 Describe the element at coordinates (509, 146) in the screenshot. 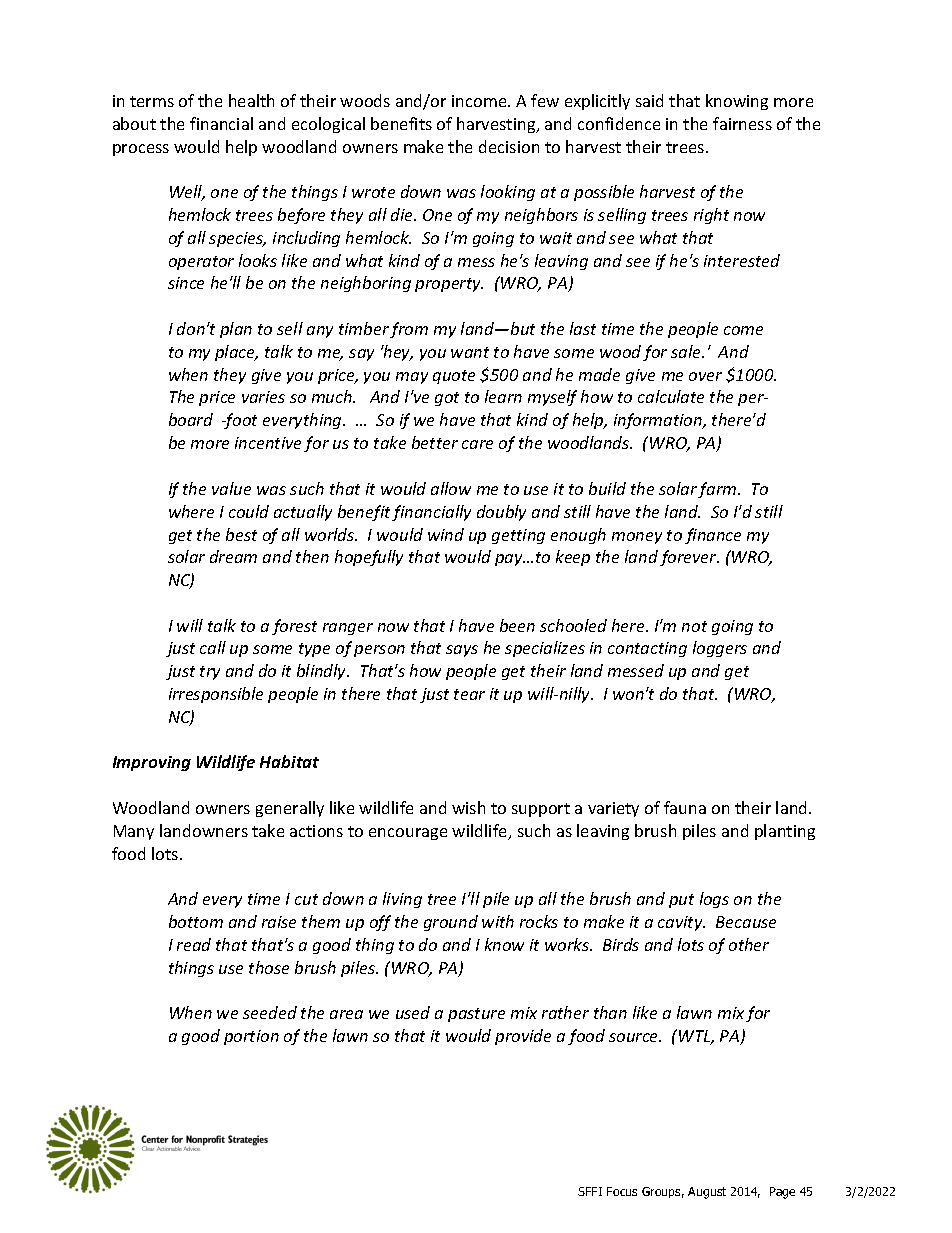

I see `decision` at that location.
